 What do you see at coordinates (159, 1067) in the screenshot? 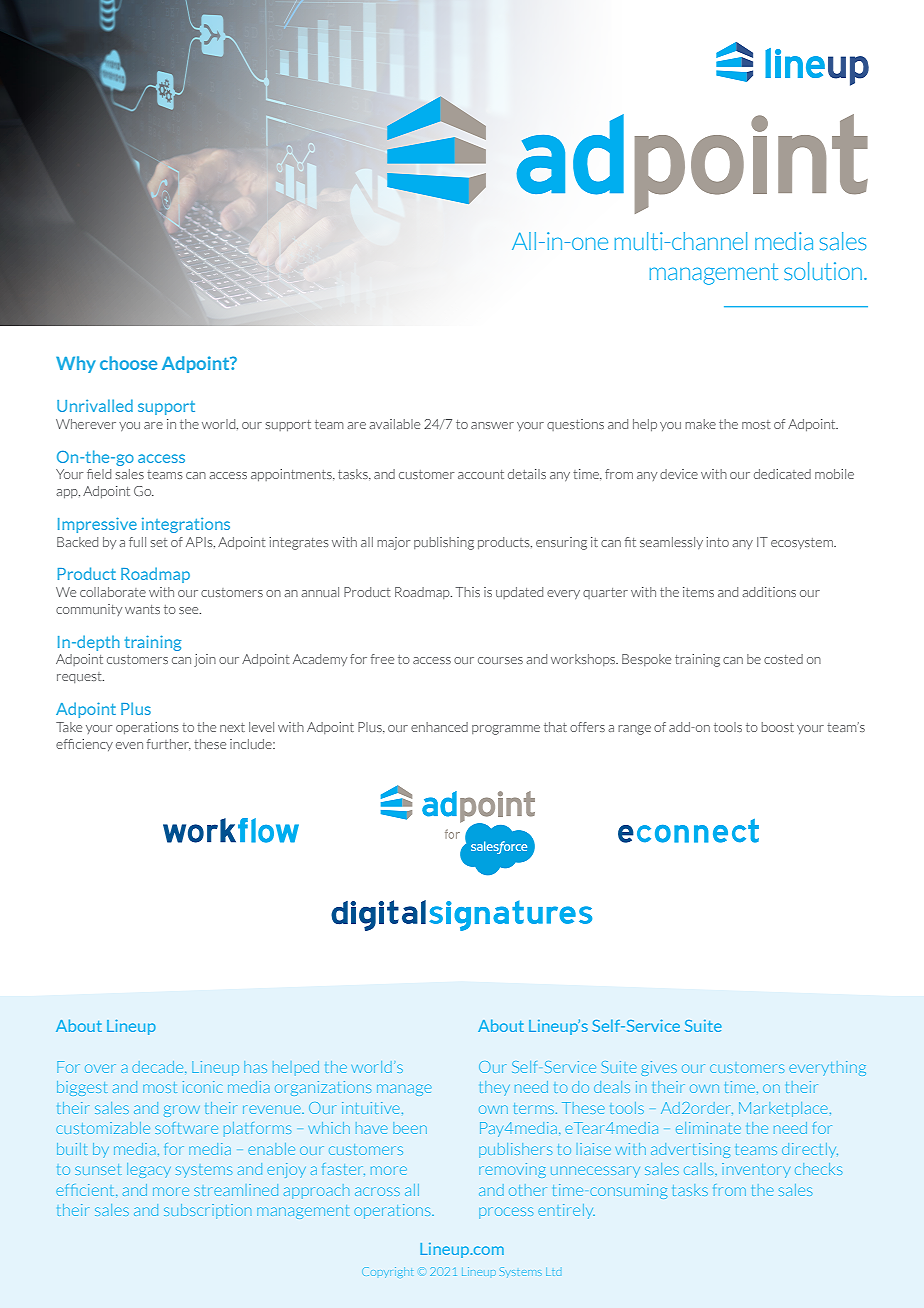
I see `decade` at bounding box center [159, 1067].
